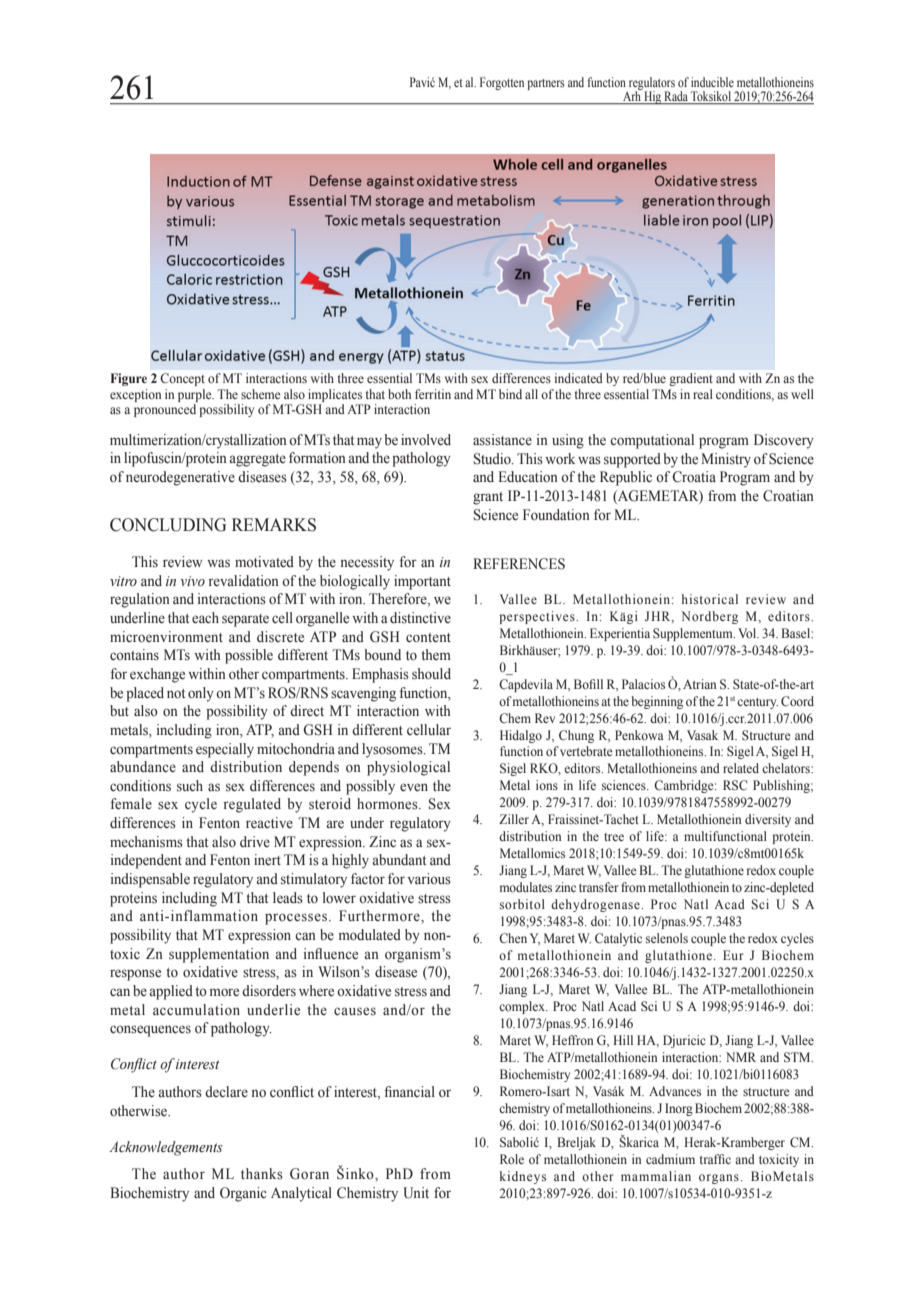 The width and height of the screenshot is (924, 1308). I want to click on Hidalgo, so click(521, 736).
